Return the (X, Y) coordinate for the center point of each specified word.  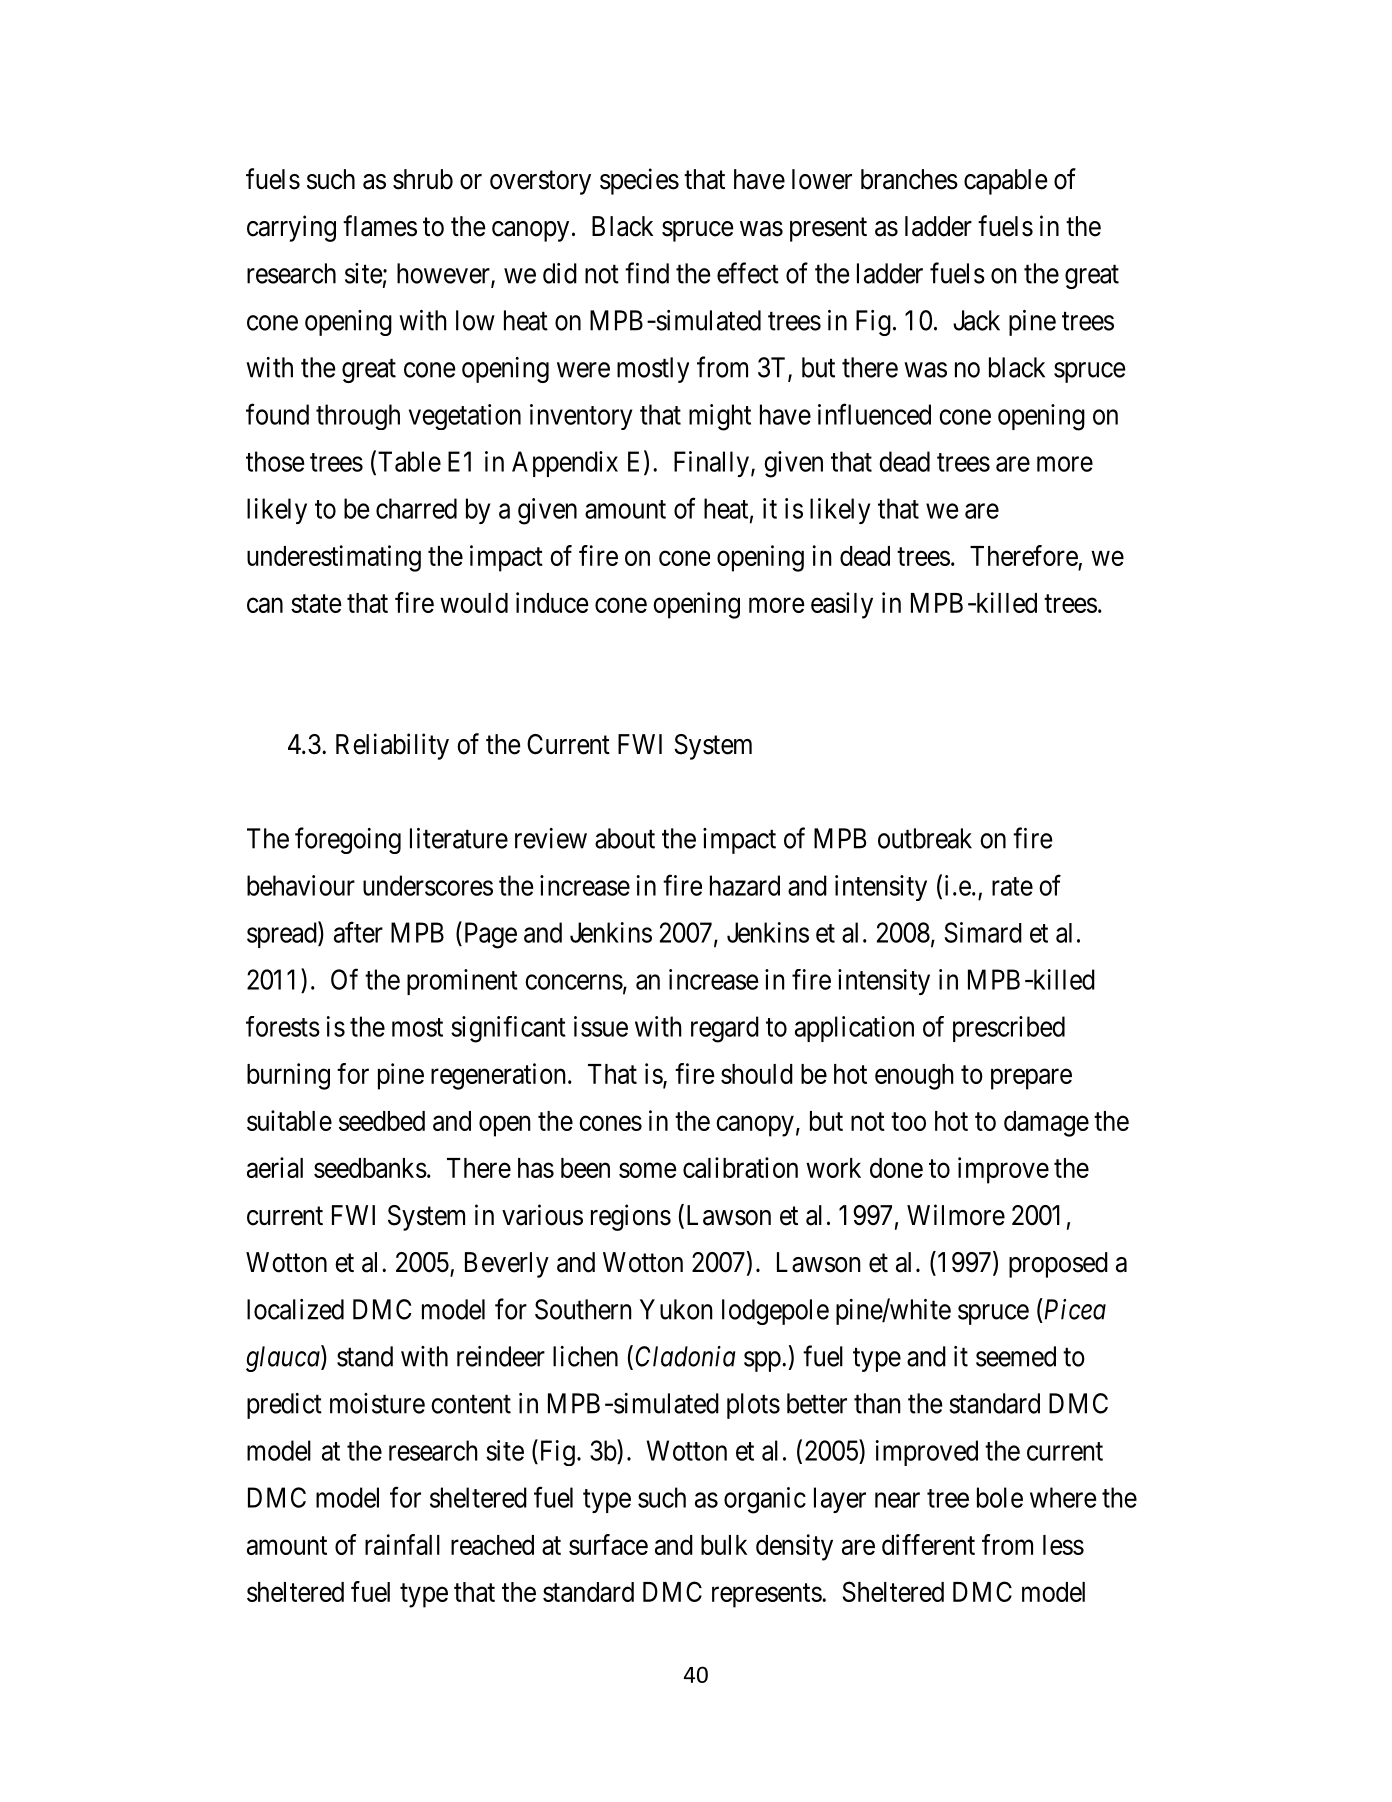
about (625, 838)
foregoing (348, 840)
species (639, 181)
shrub (423, 179)
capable (1006, 182)
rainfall (402, 1544)
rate (1012, 886)
